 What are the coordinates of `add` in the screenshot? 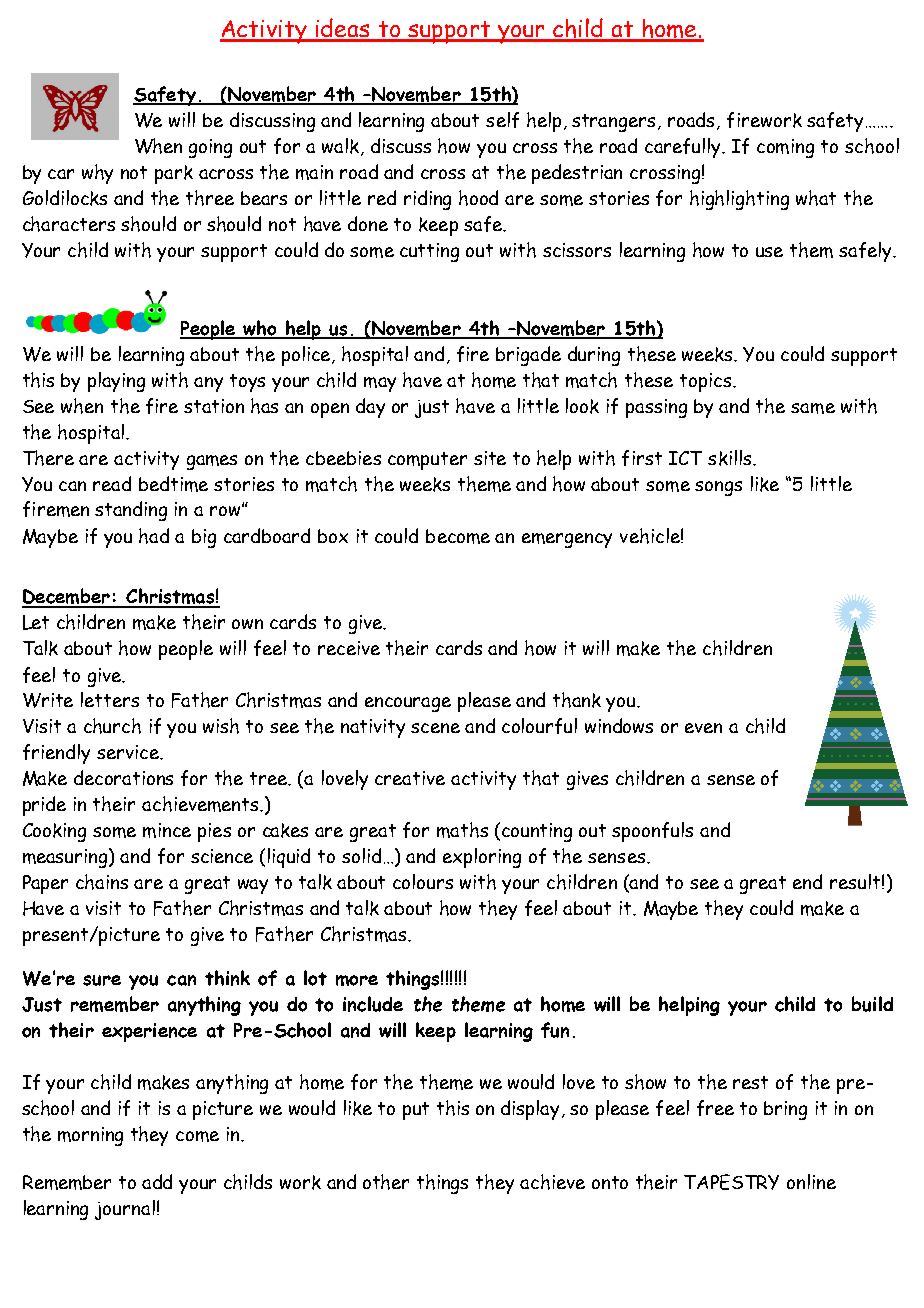 It's located at (157, 1181).
